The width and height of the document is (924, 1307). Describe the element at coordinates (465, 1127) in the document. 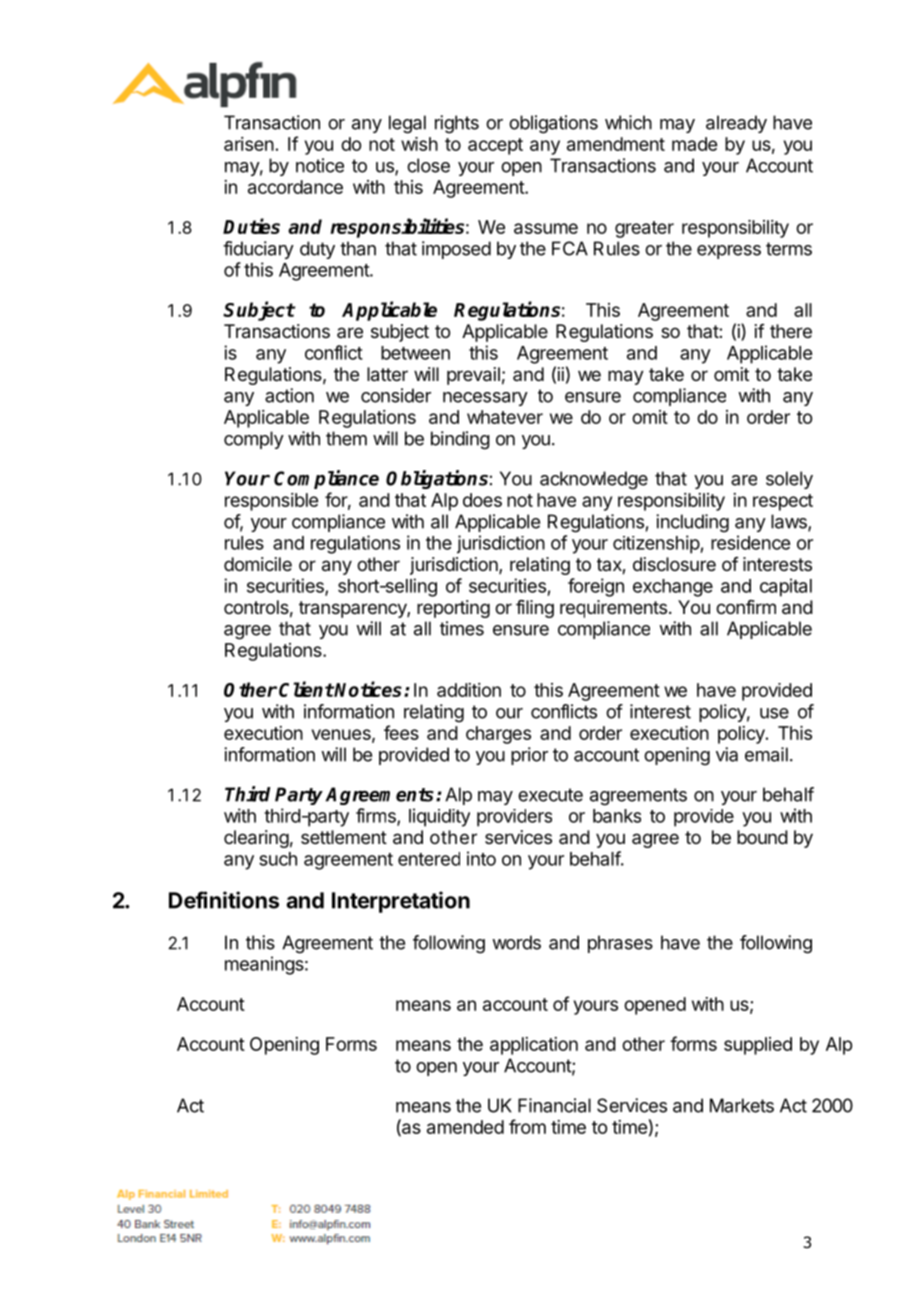

I see `amended` at that location.
